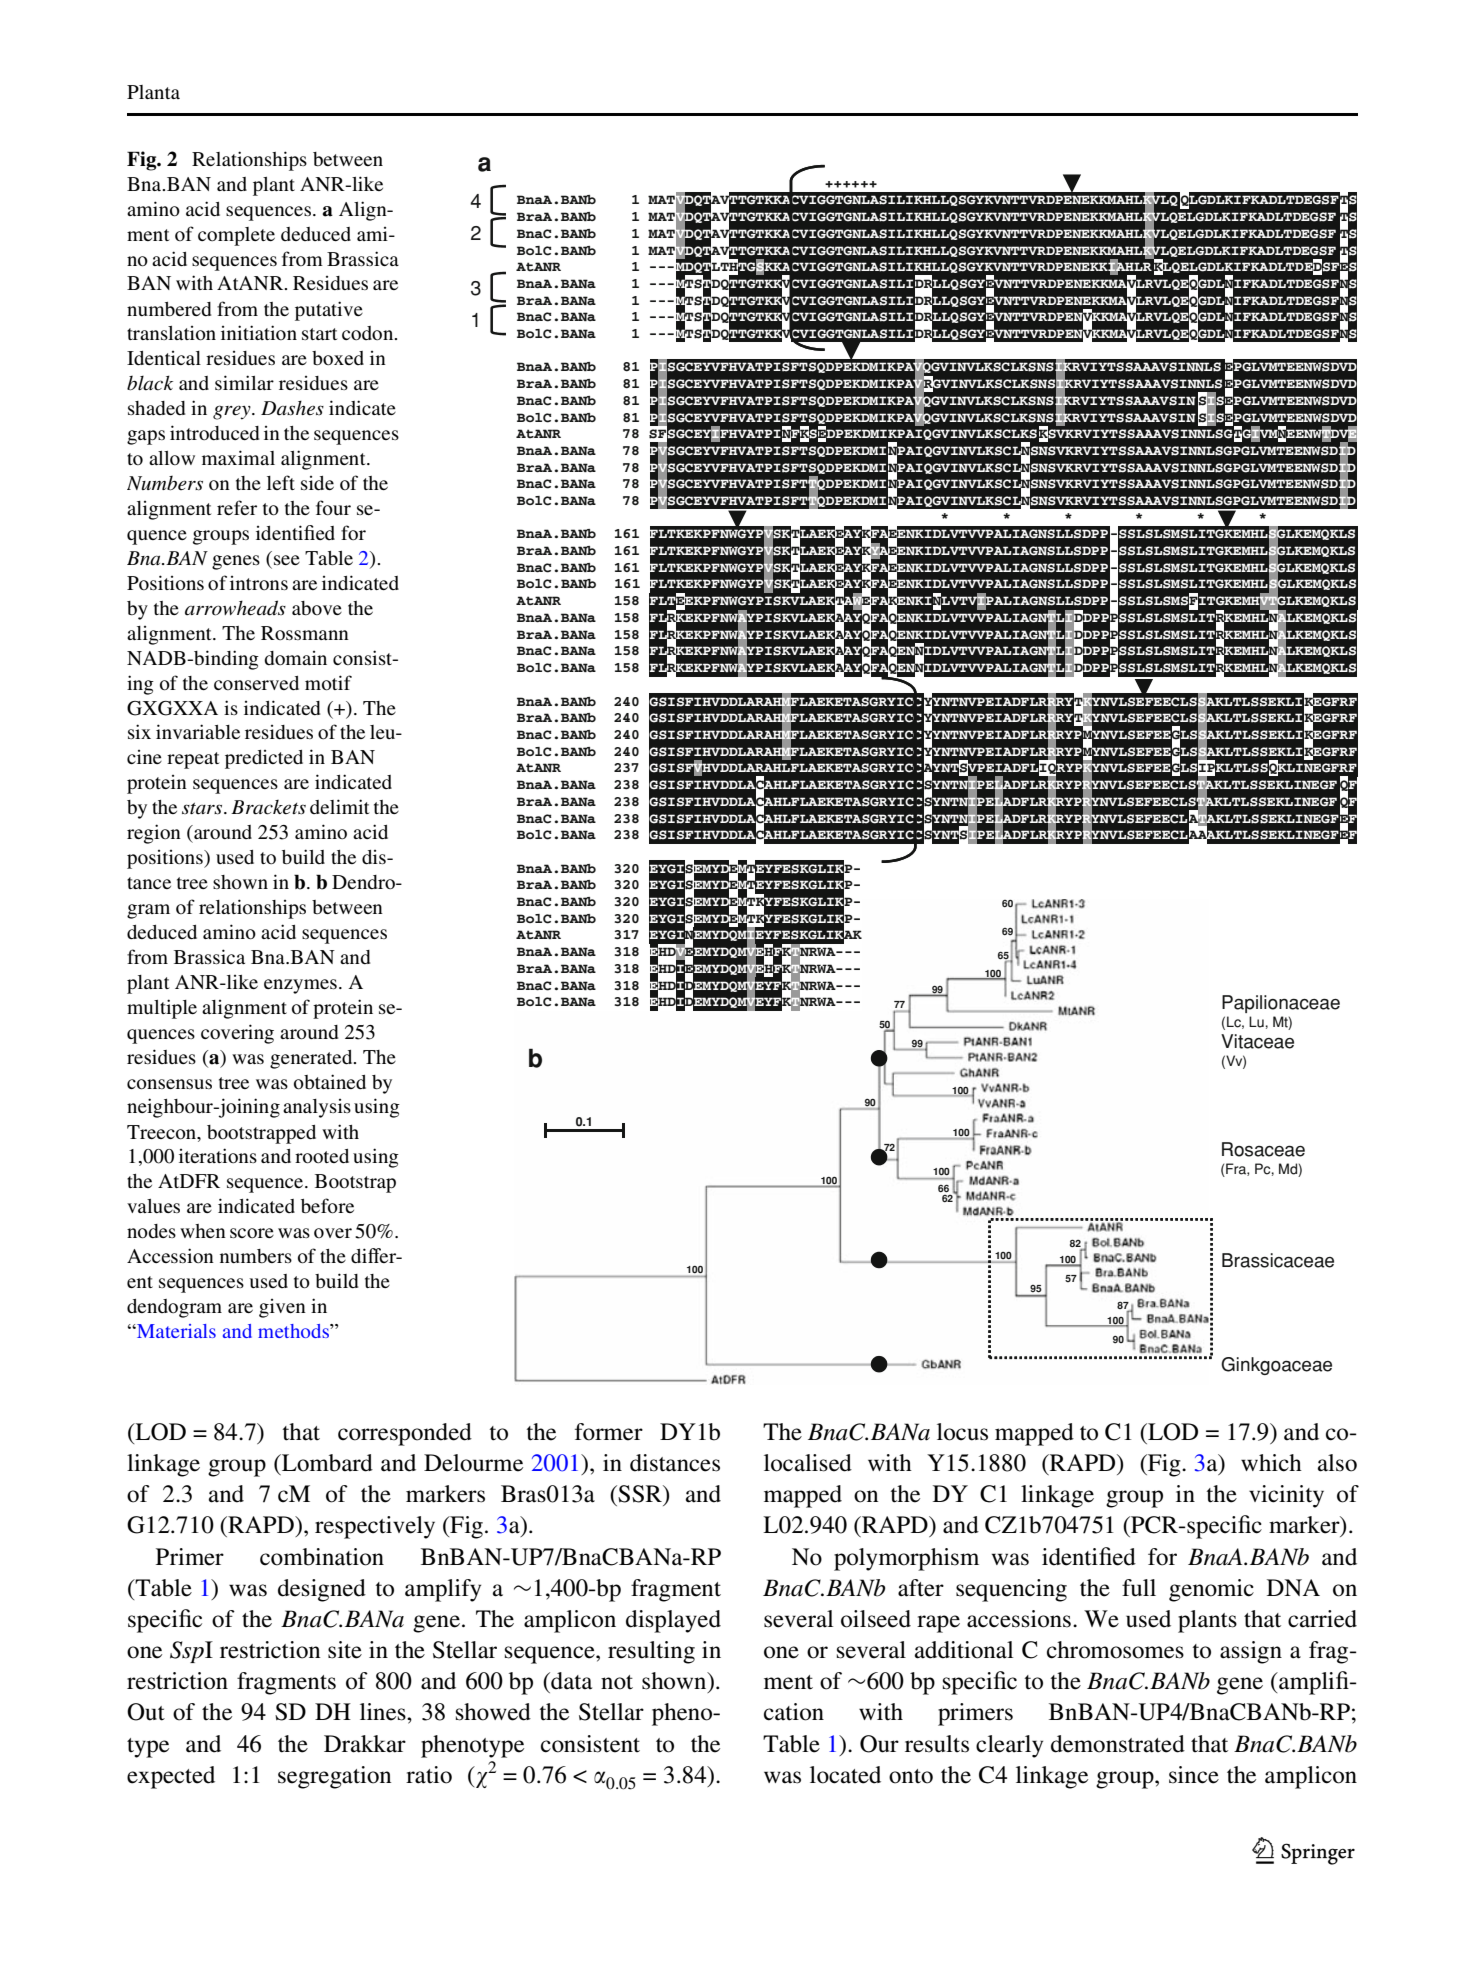 The width and height of the screenshot is (1484, 1973). Describe the element at coordinates (338, 358) in the screenshot. I see `boxed` at that location.
